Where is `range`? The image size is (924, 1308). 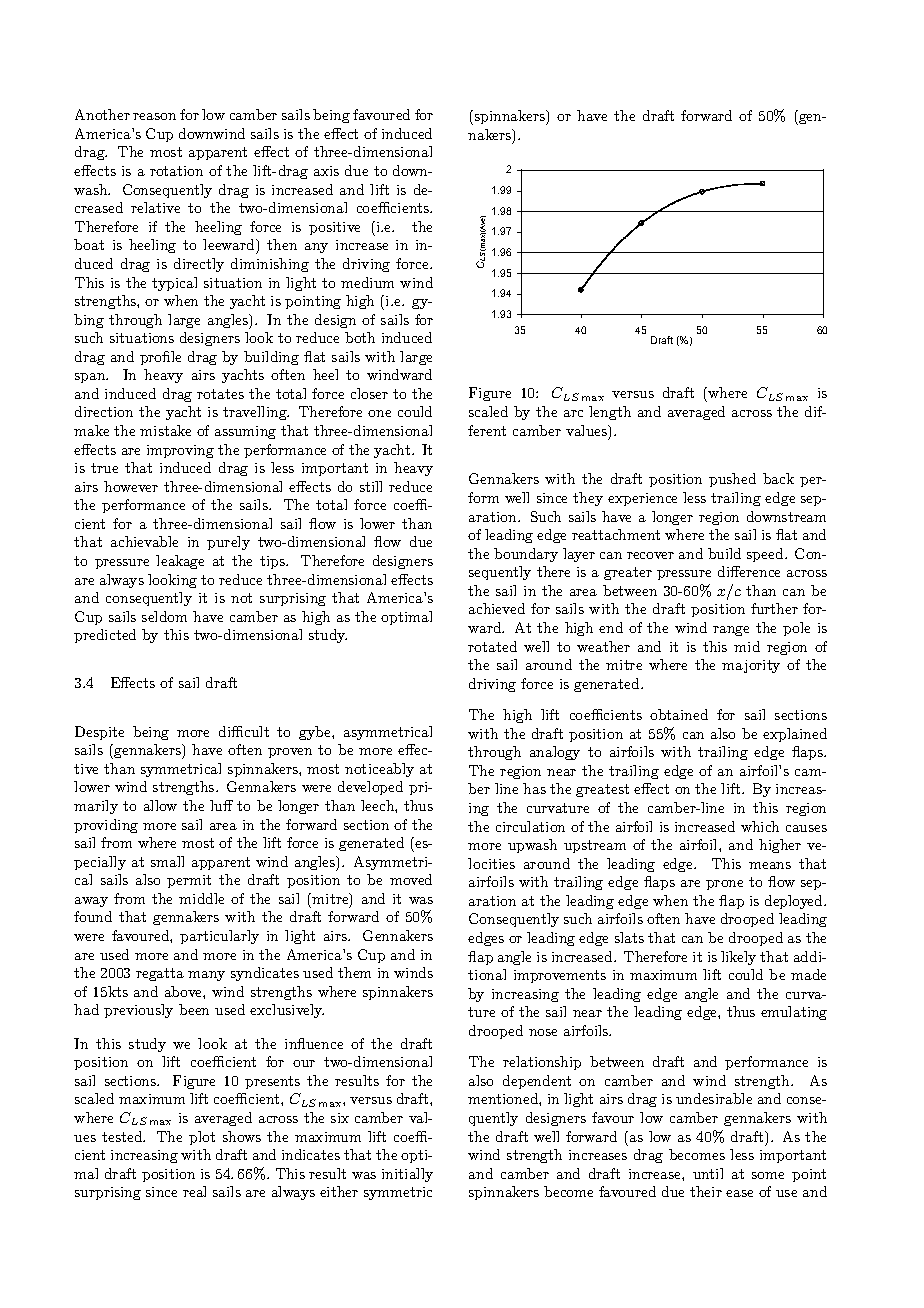
range is located at coordinates (731, 631).
